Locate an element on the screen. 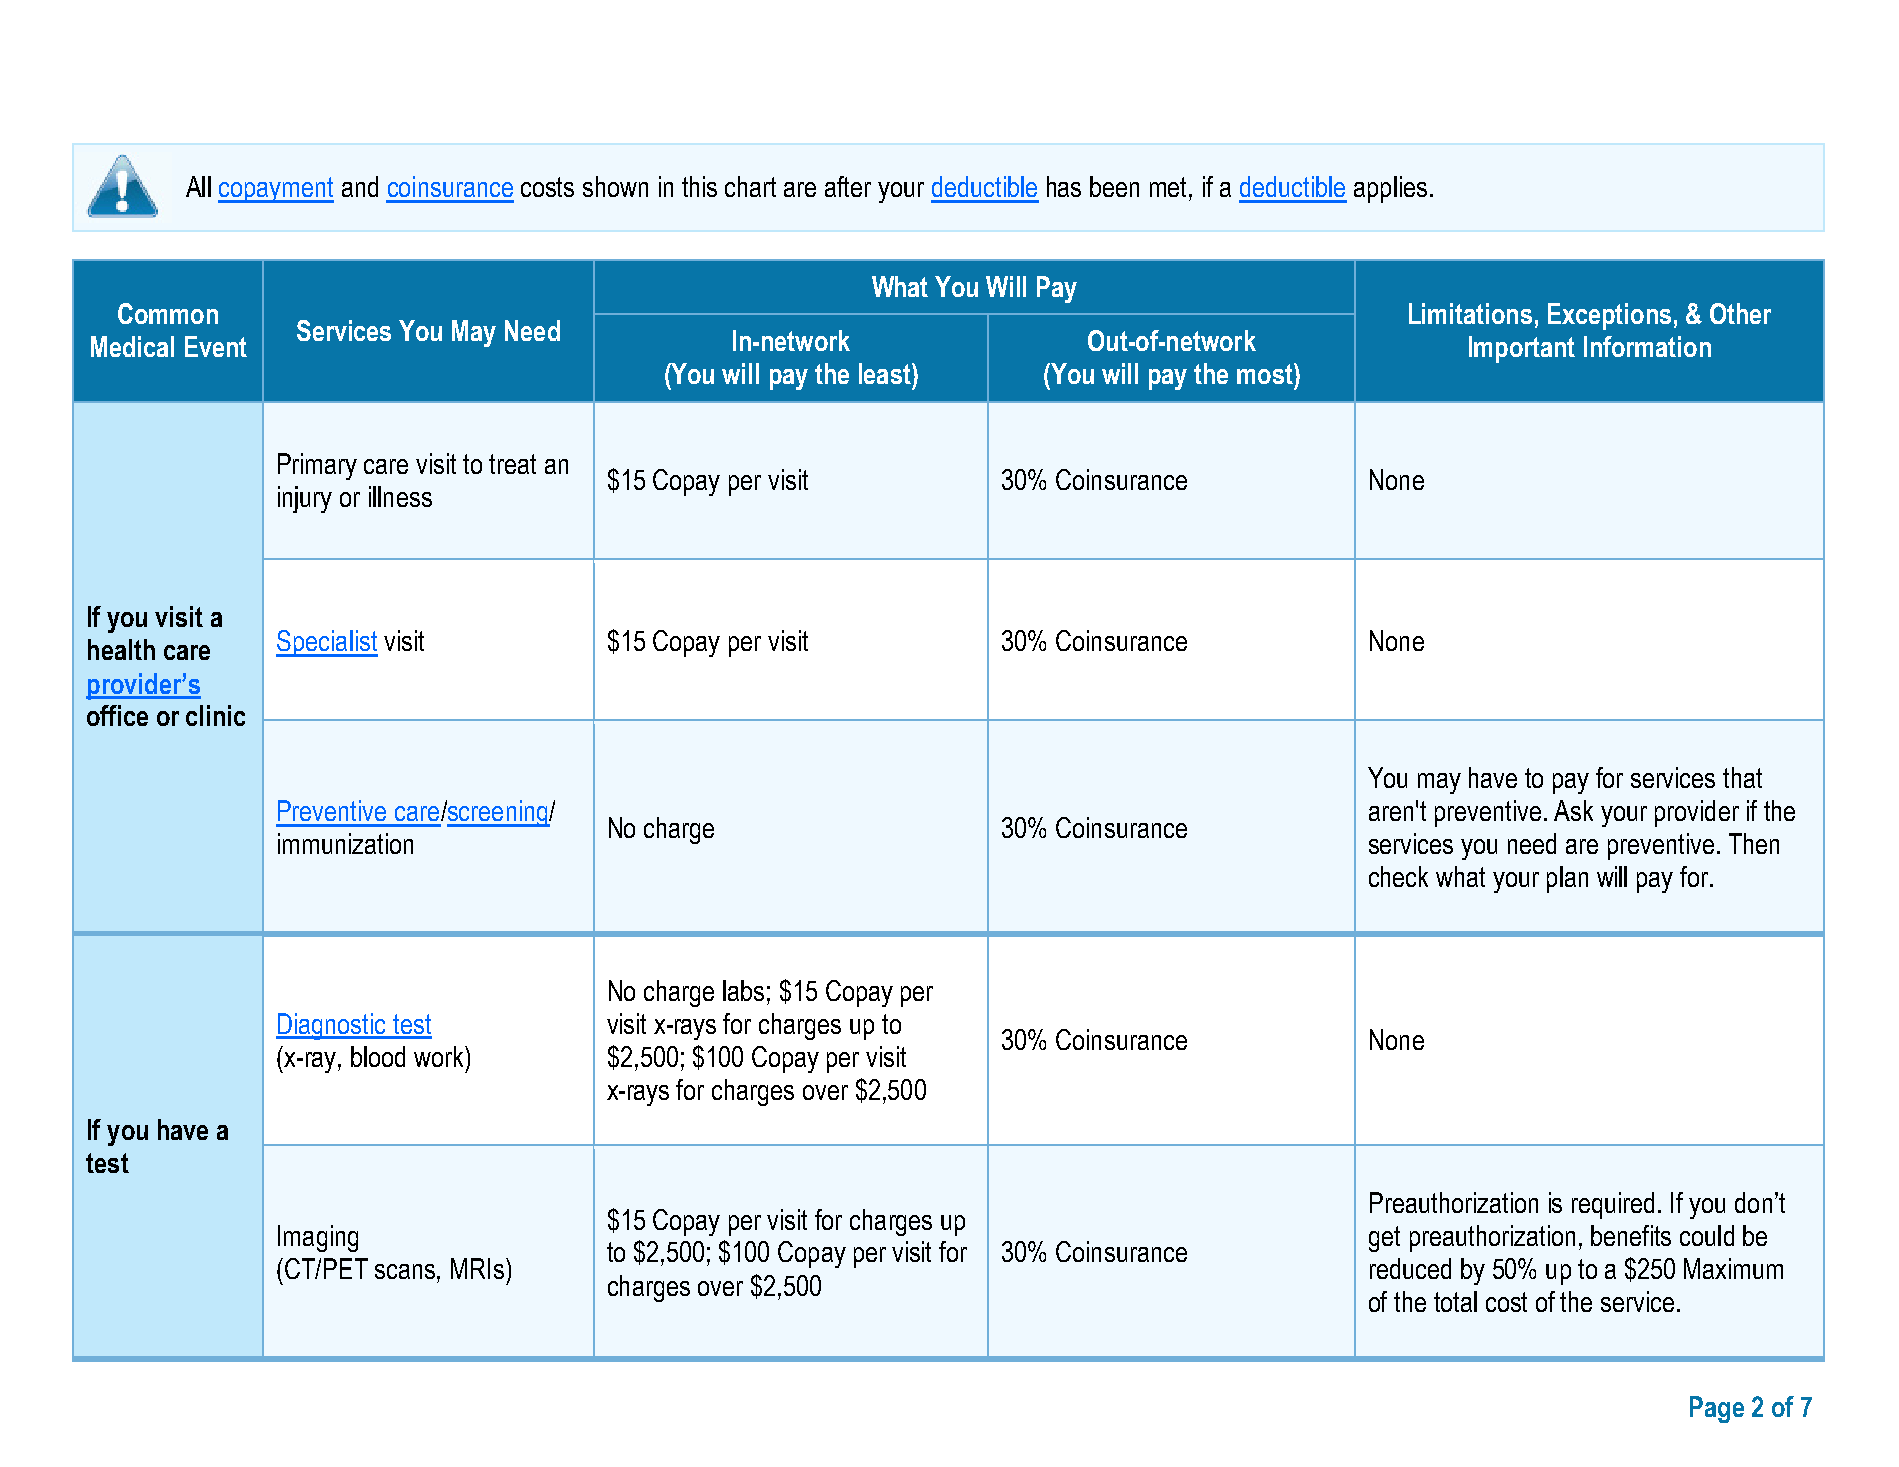 This screenshot has width=1899, height=1467. plan is located at coordinates (1567, 879).
